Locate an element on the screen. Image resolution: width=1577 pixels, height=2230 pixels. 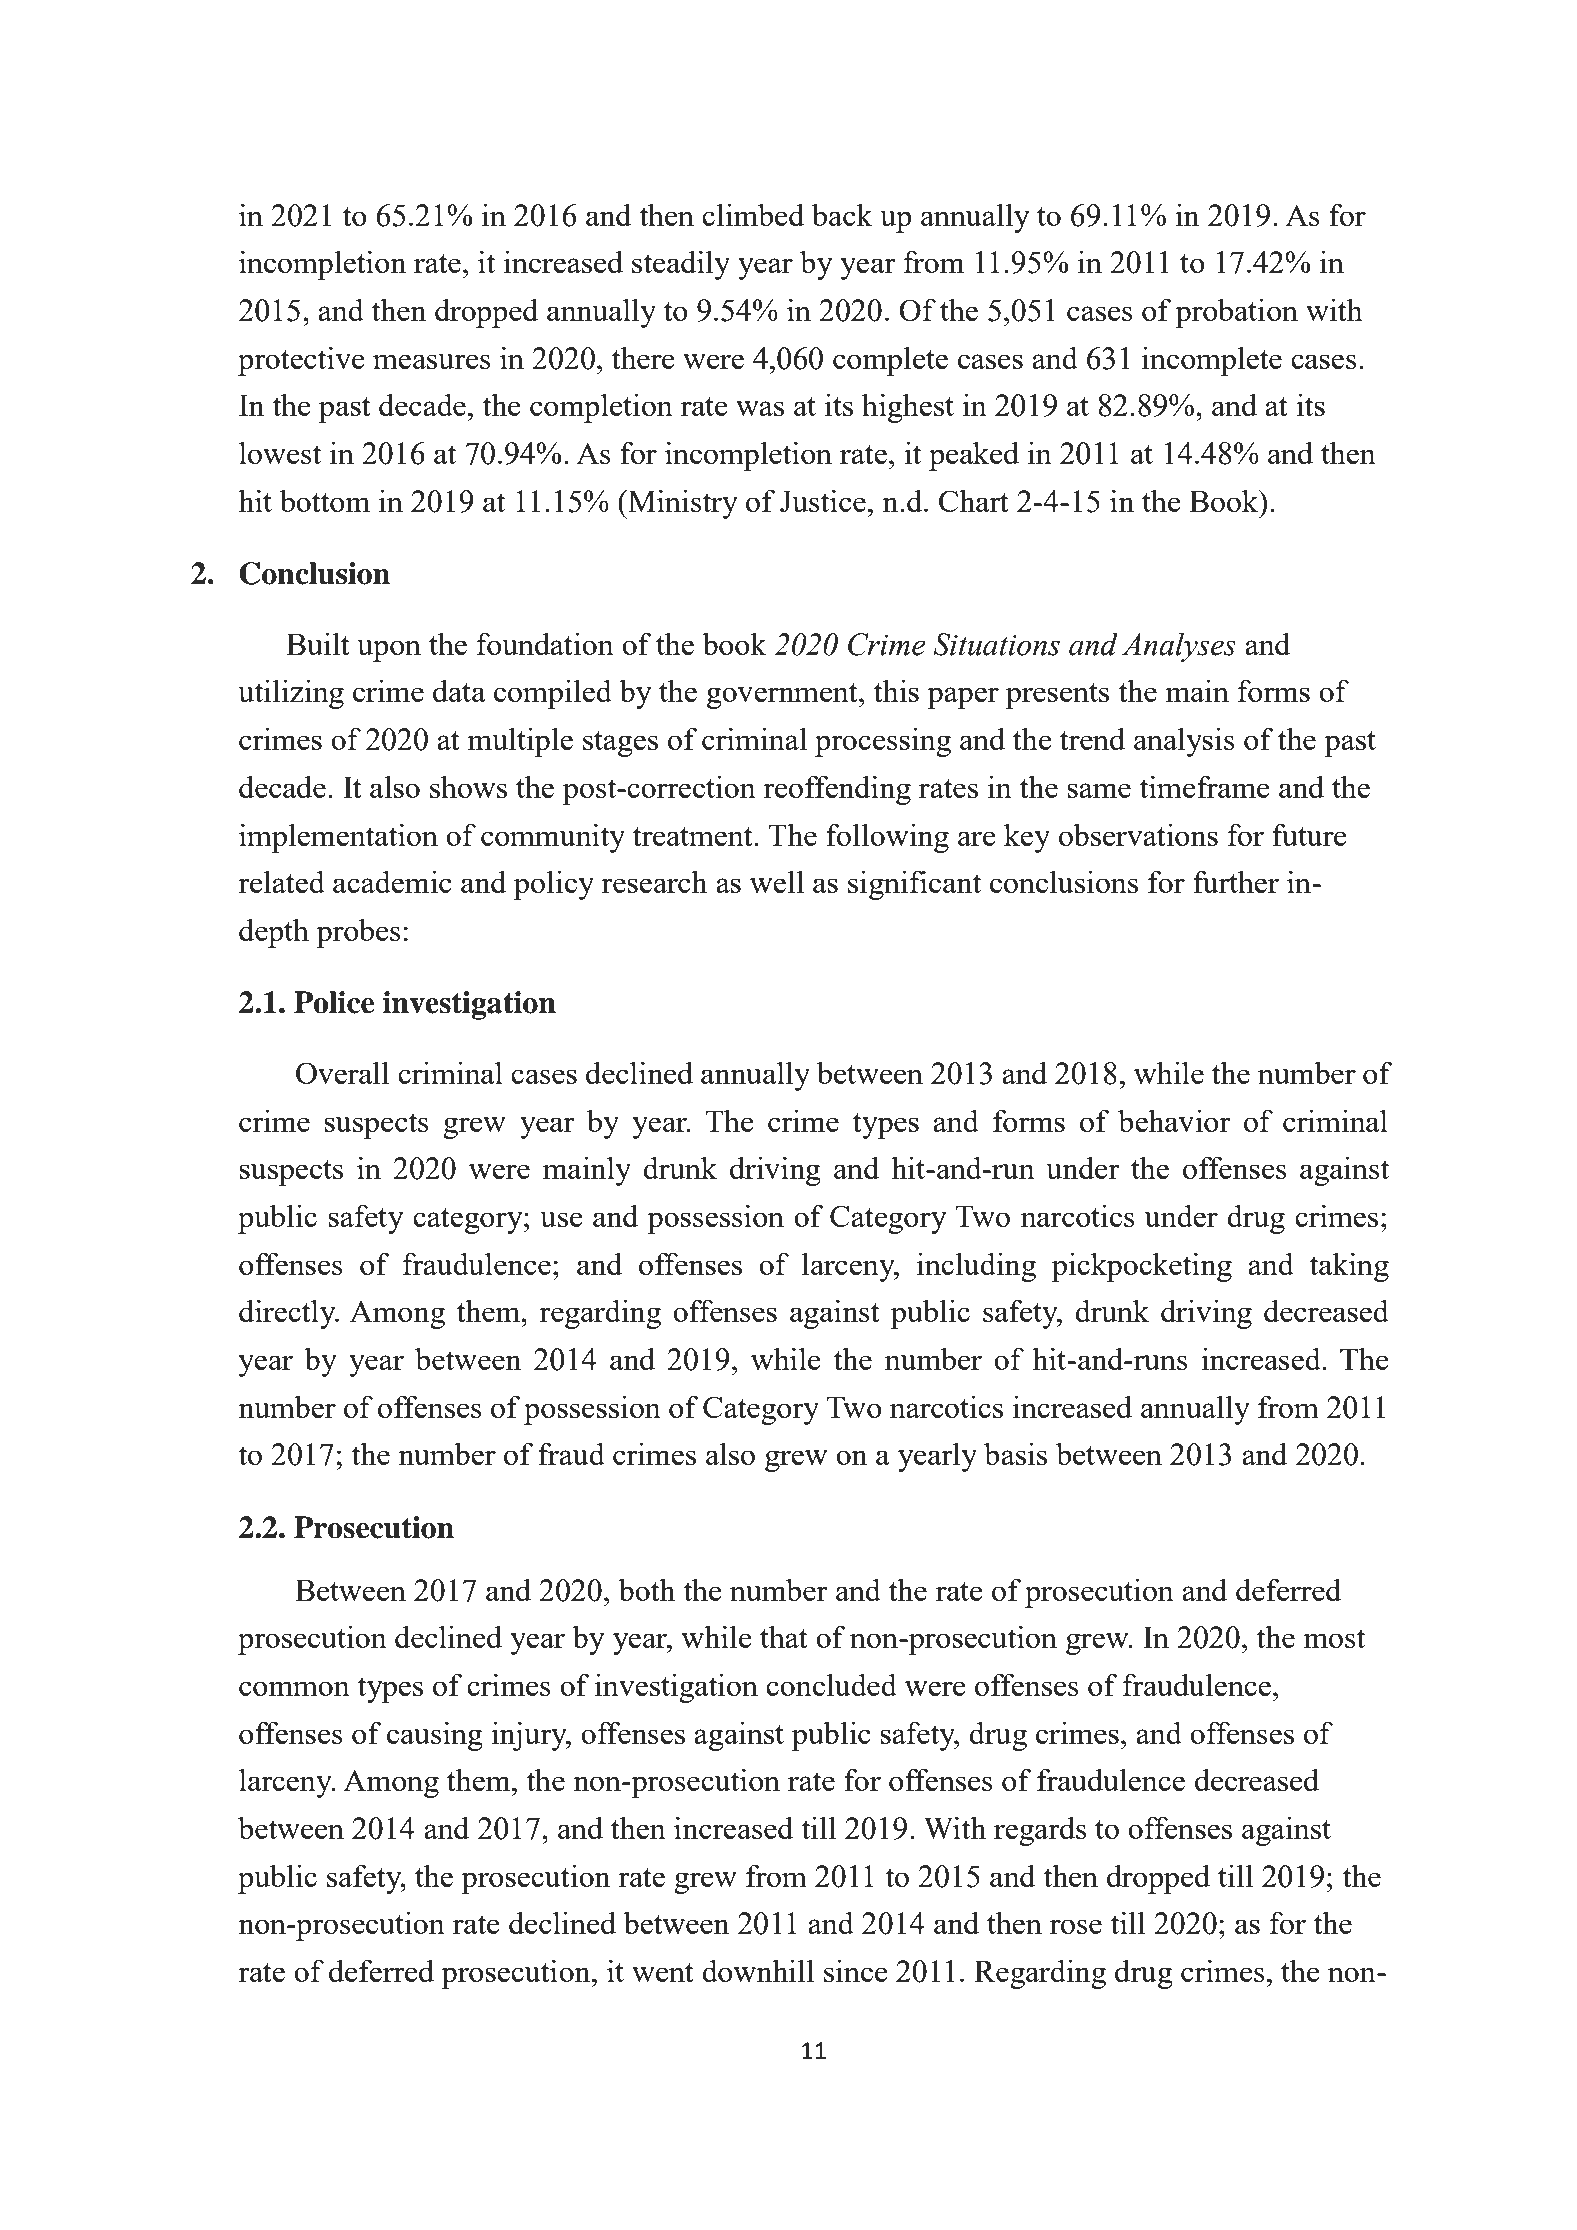
regards is located at coordinates (1040, 1831).
